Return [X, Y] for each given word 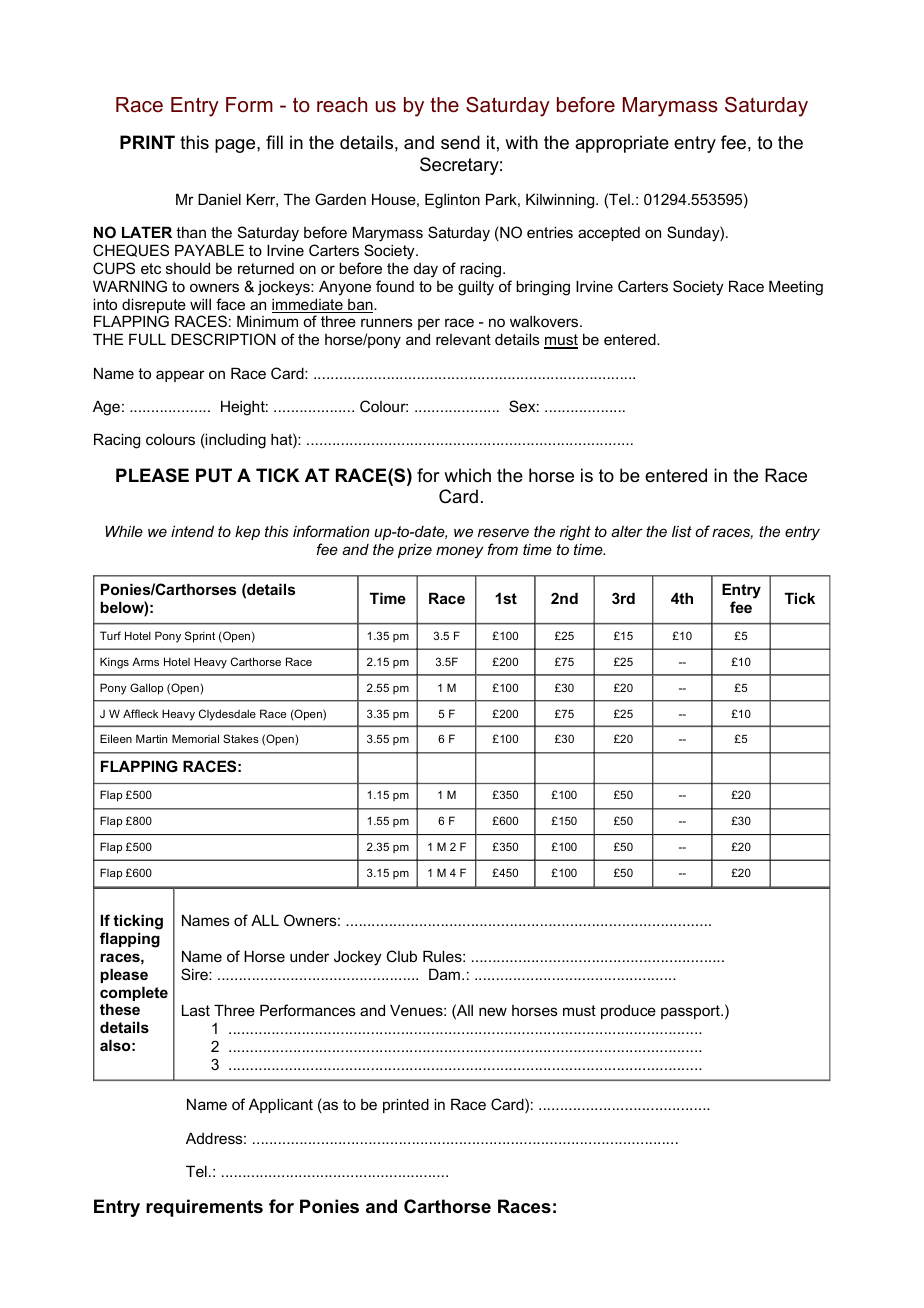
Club [401, 956]
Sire [195, 974]
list [682, 531]
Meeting [796, 288]
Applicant [281, 1105]
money [460, 552]
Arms [145, 661]
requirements [204, 1208]
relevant [463, 339]
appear [180, 376]
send [460, 142]
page [236, 146]
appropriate [622, 144]
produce [628, 1012]
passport [691, 1012]
